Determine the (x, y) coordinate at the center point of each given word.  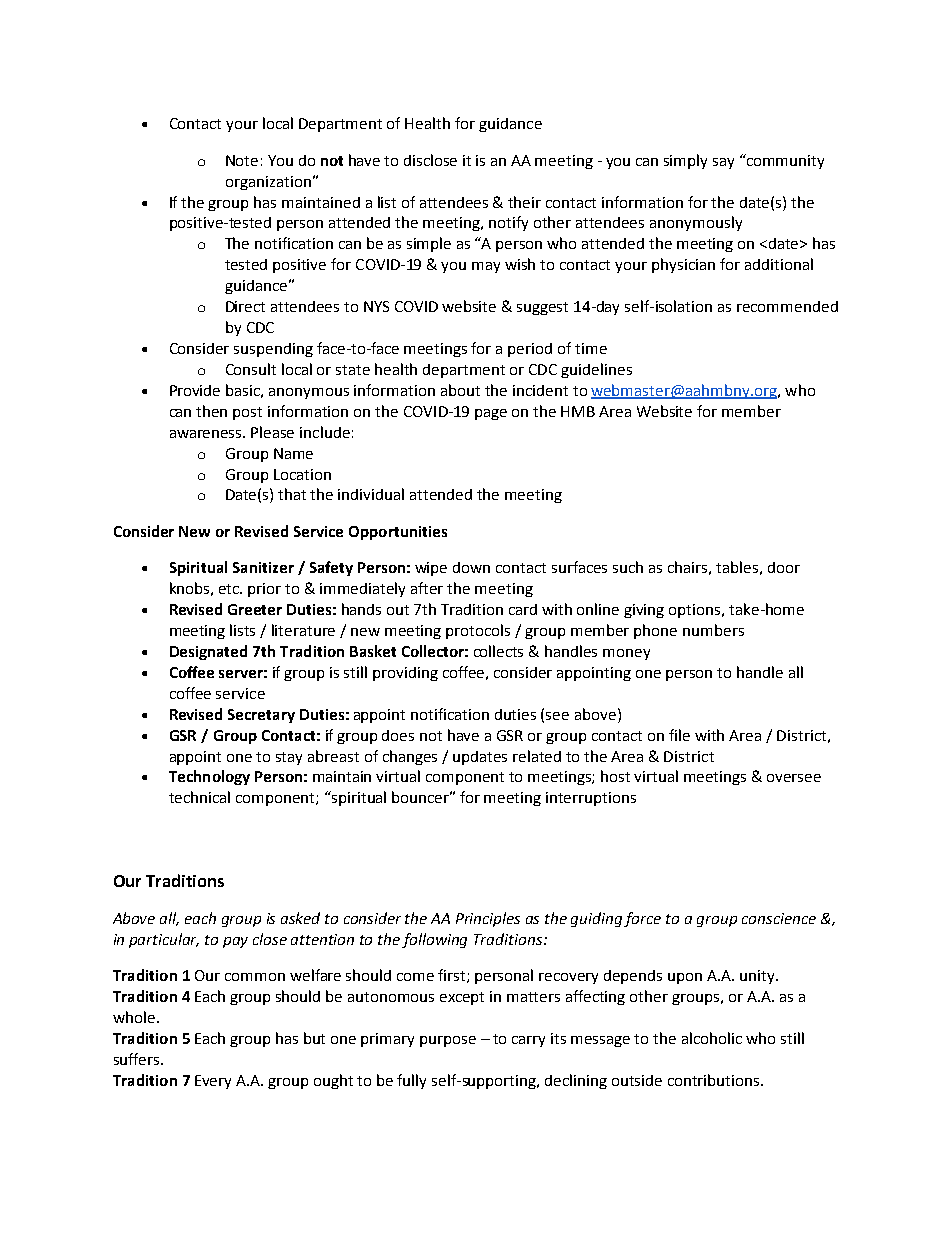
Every (213, 1082)
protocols (478, 631)
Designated (208, 652)
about (460, 390)
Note (242, 160)
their (524, 202)
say (723, 163)
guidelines (596, 370)
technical (199, 797)
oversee (794, 778)
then (211, 411)
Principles (488, 919)
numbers (713, 630)
